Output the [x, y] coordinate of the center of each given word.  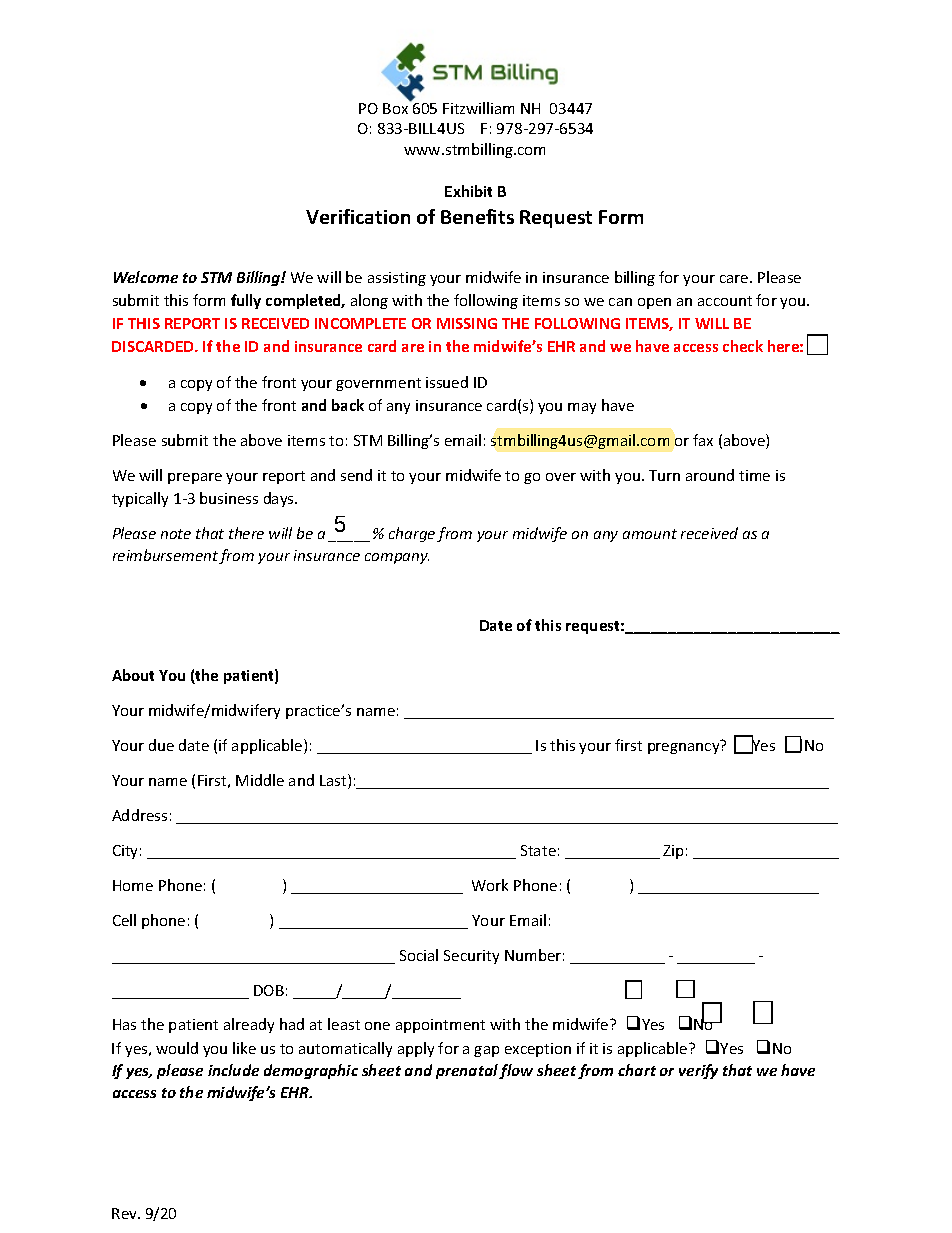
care [735, 279]
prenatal [467, 1071]
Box [397, 107]
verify [698, 1071]
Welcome [146, 277]
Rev [126, 1213]
